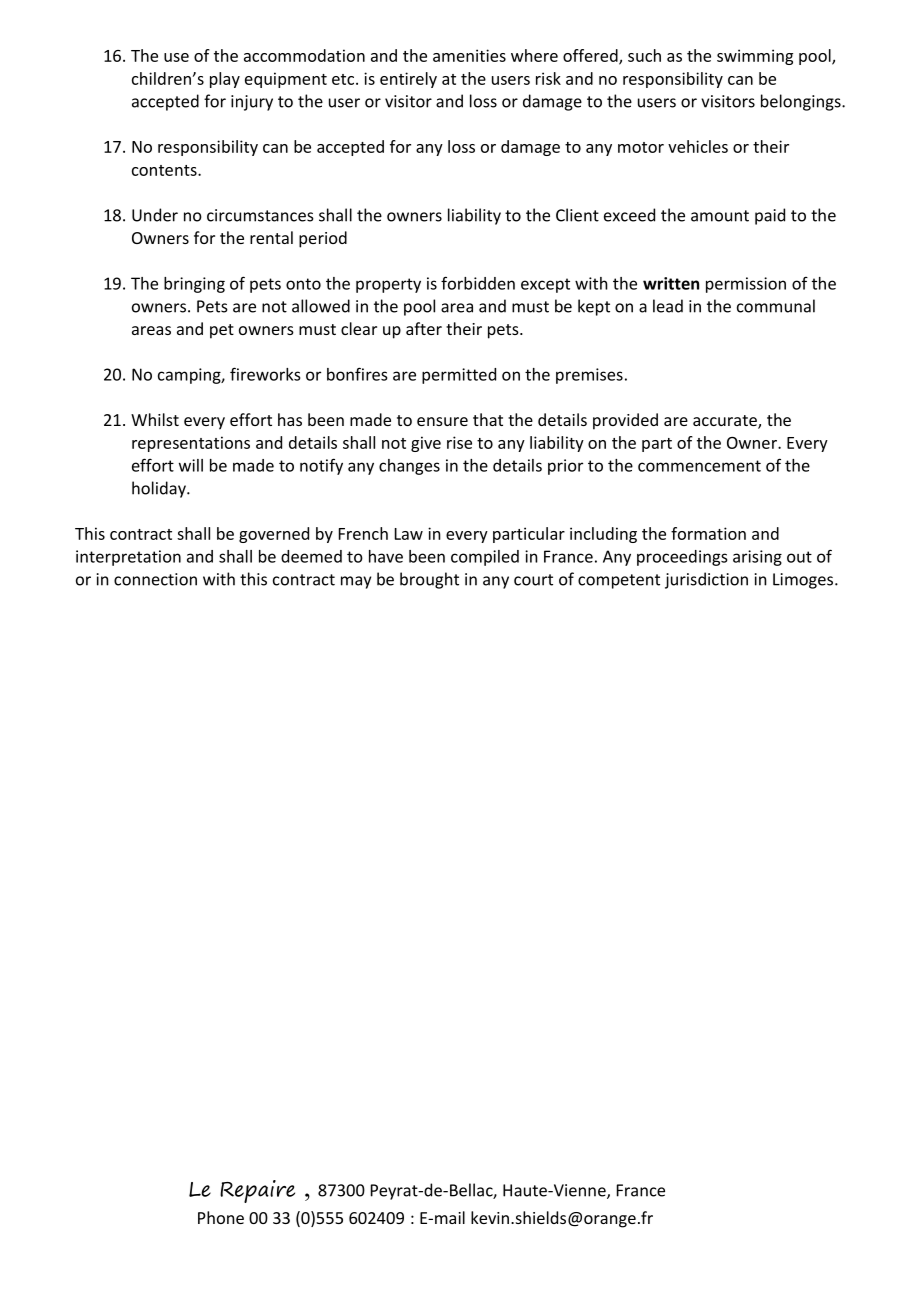 This screenshot has width=924, height=1308. Describe the element at coordinates (755, 57) in the screenshot. I see `swimming` at that location.
